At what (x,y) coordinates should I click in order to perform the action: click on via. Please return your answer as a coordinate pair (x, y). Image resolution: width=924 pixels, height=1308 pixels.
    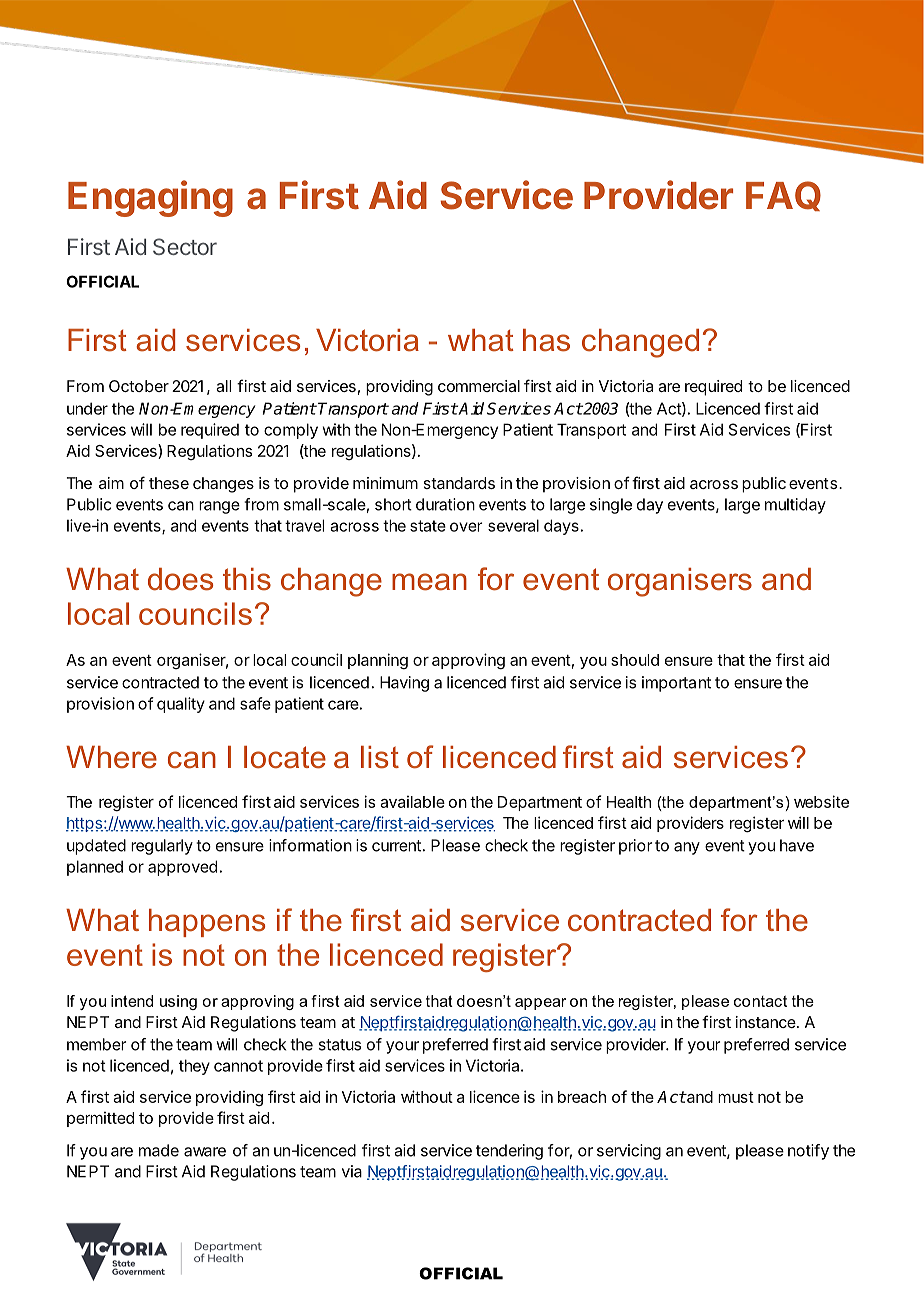
    Looking at the image, I should click on (352, 1171).
